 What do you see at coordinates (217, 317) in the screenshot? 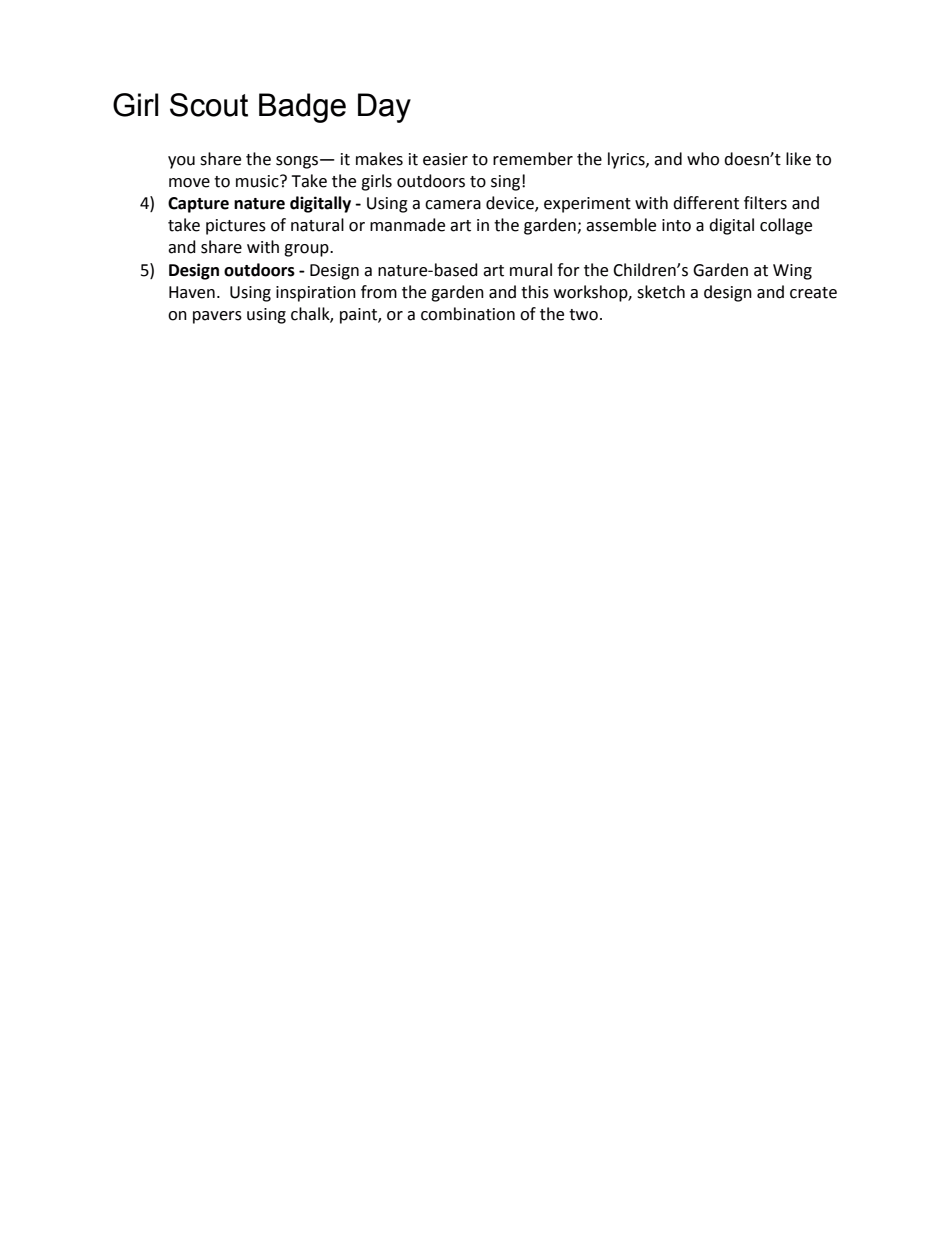
I see `pavers` at bounding box center [217, 317].
